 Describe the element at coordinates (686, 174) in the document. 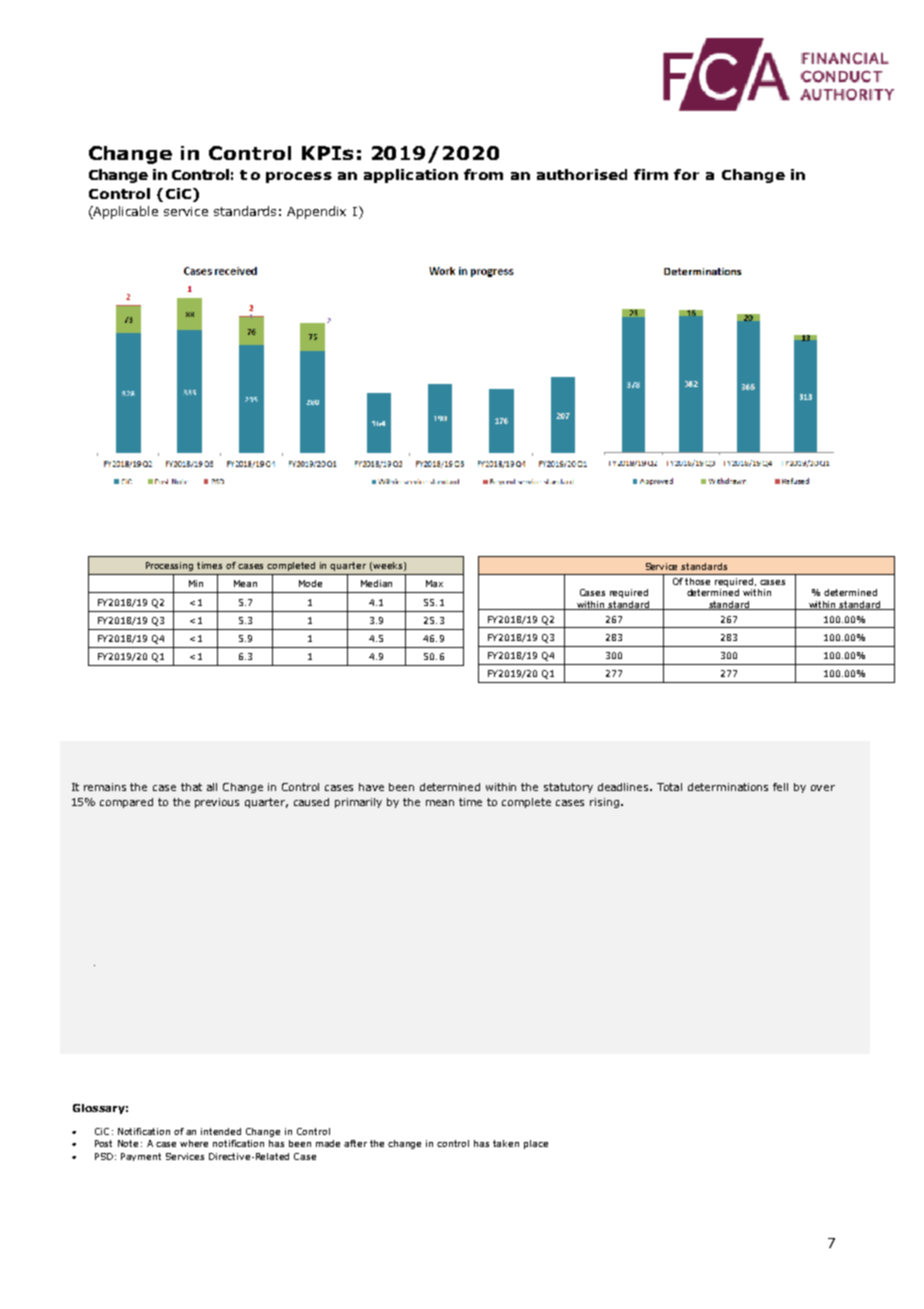

I see `for` at that location.
